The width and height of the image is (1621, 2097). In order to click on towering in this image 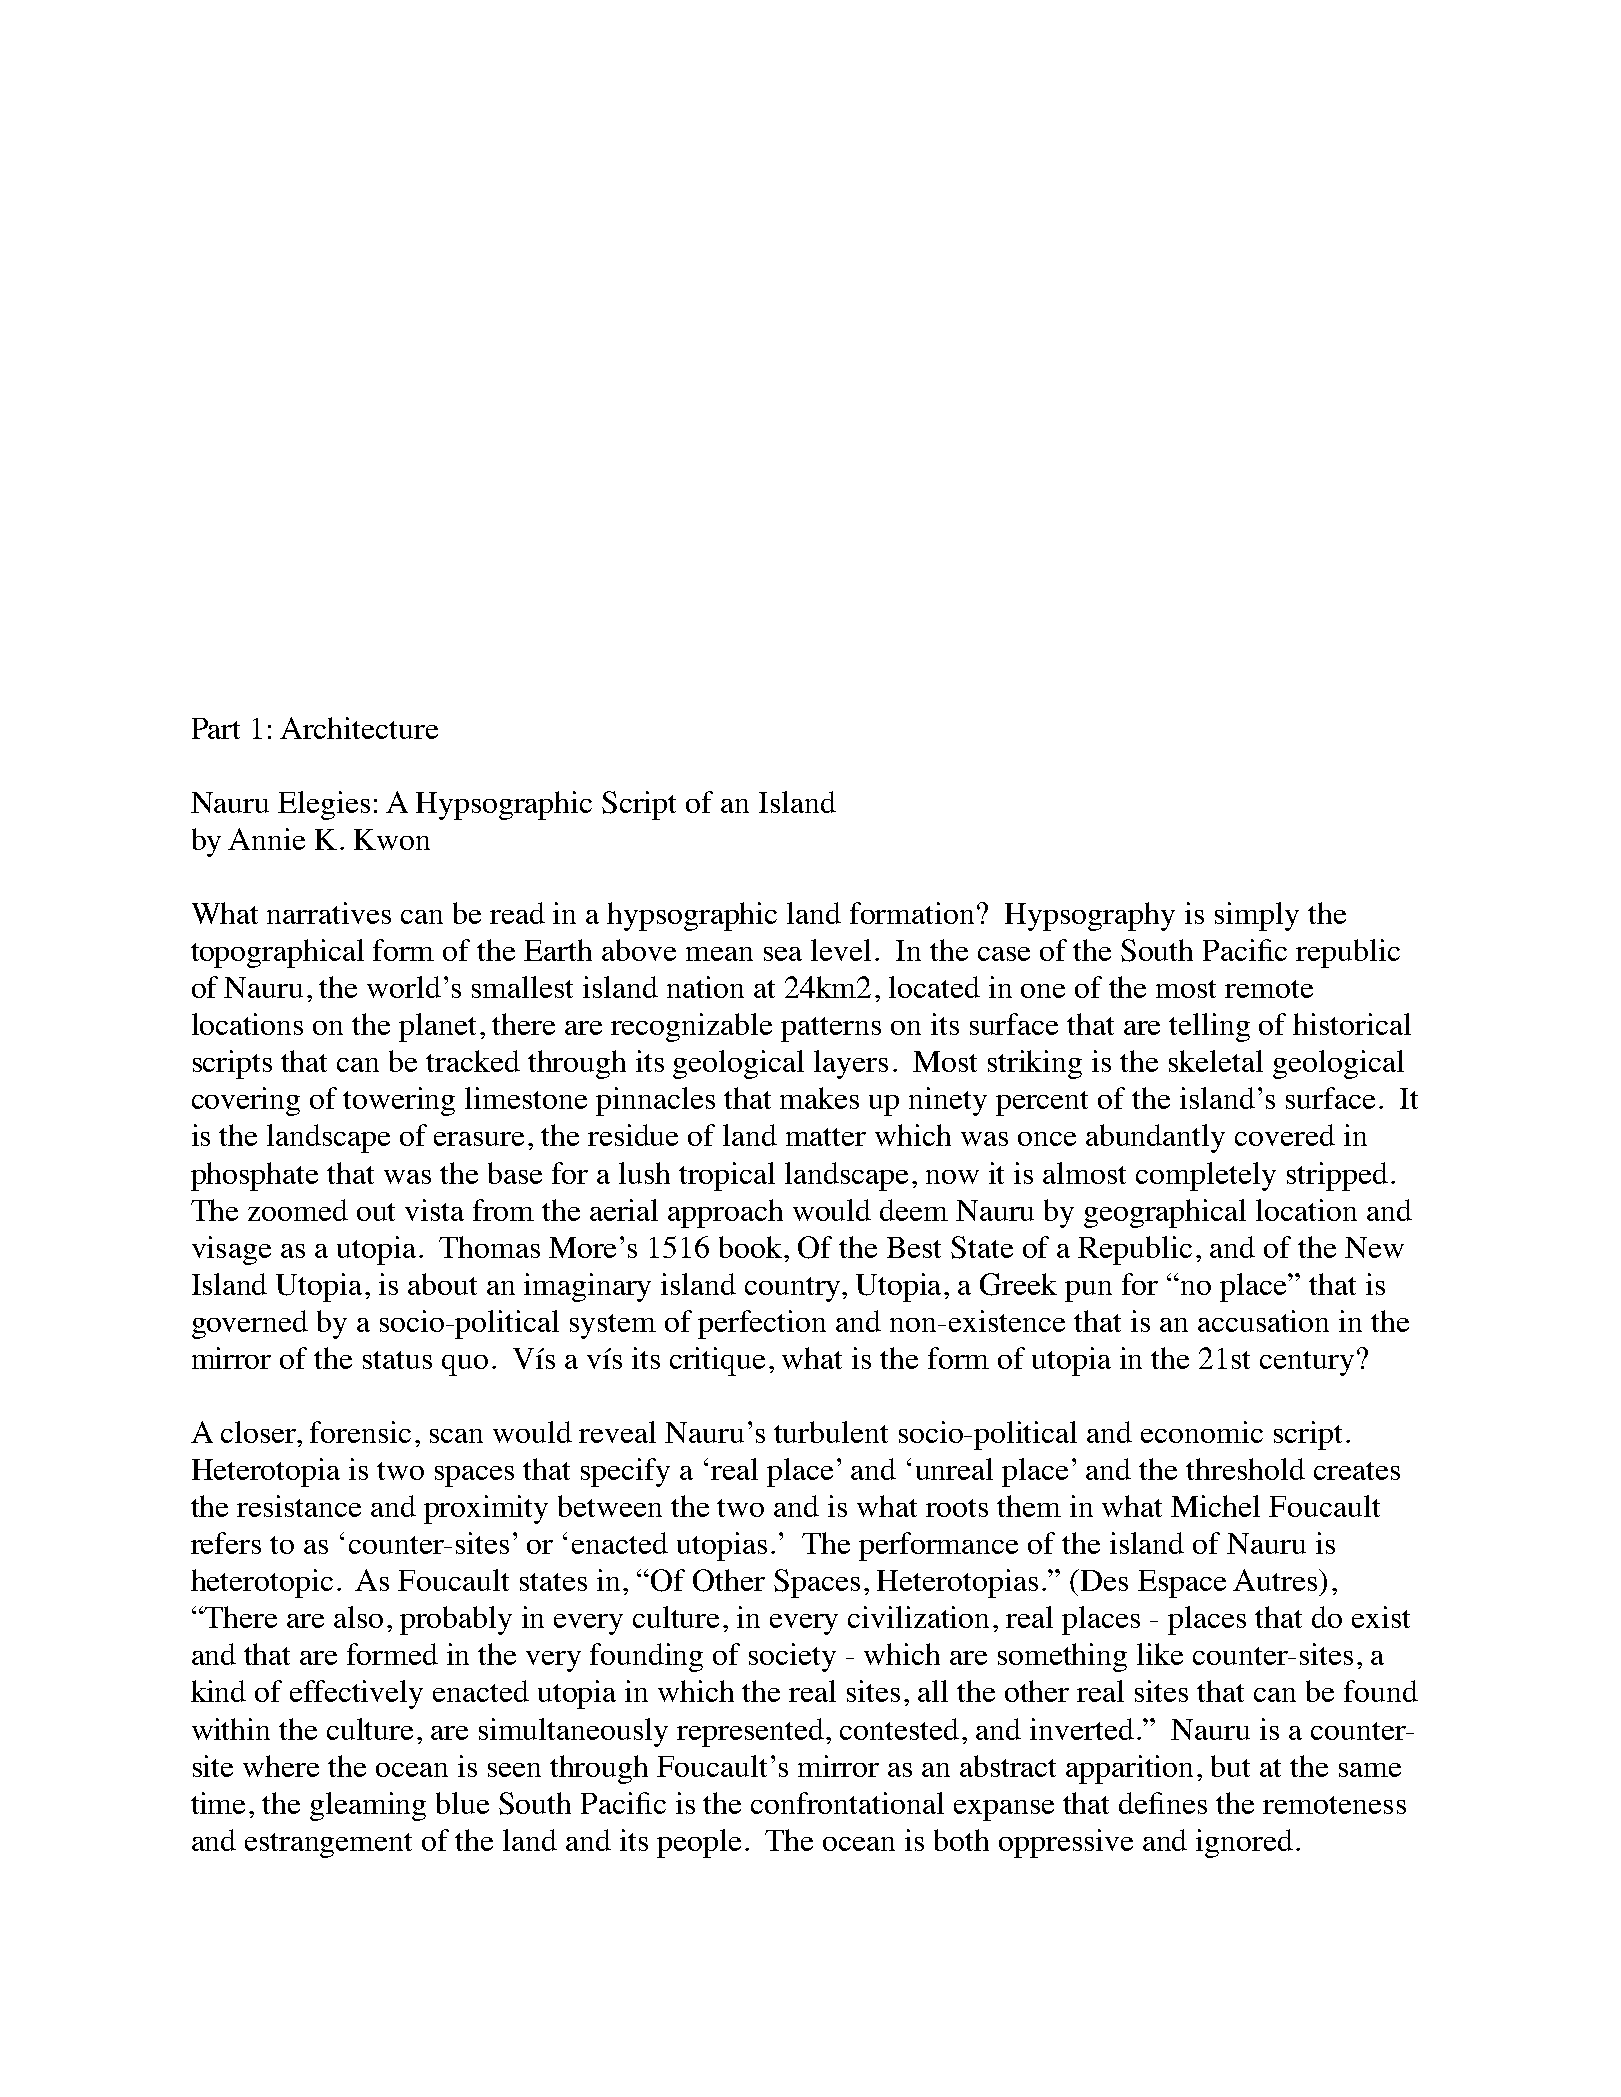, I will do `click(399, 1101)`.
